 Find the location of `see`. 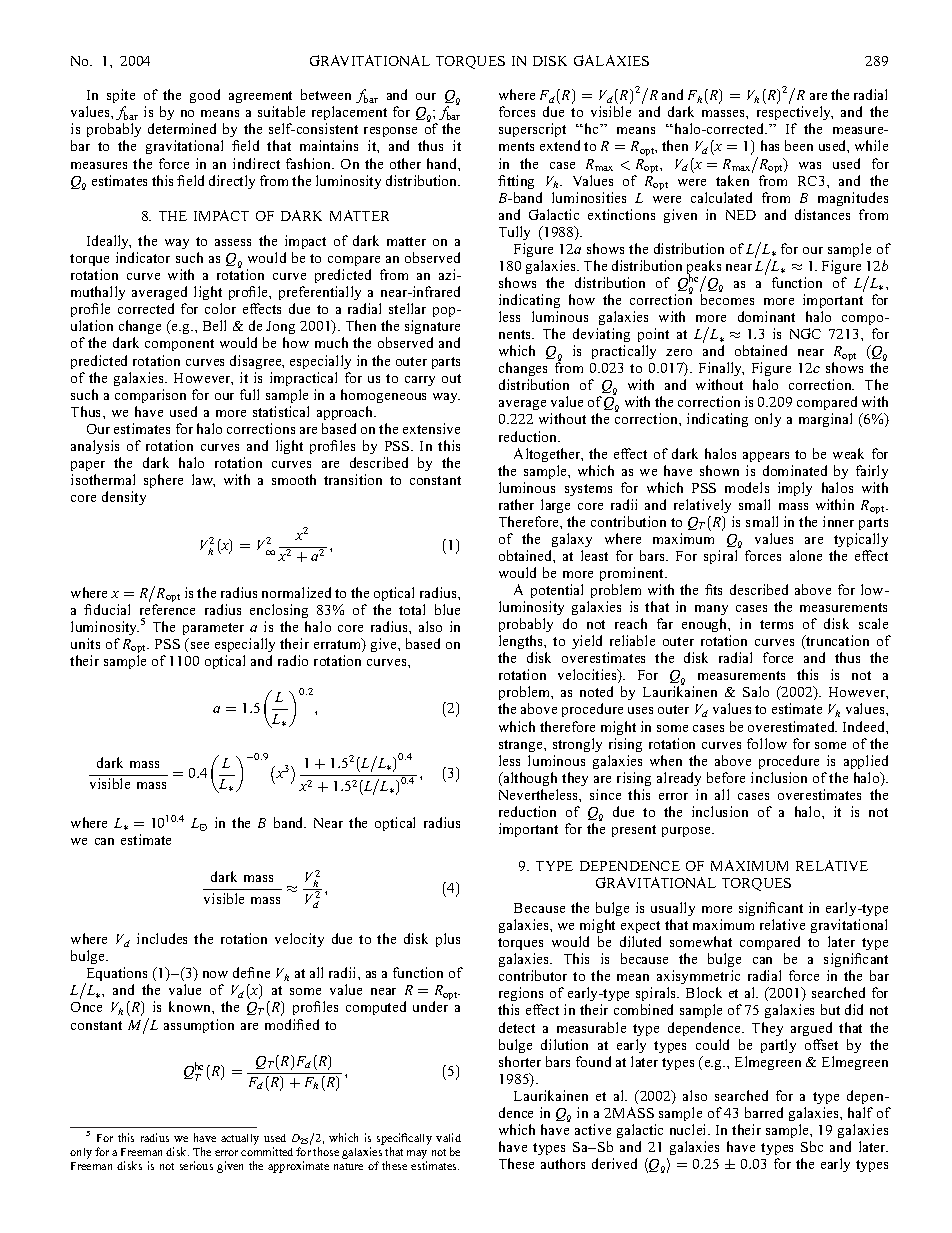

see is located at coordinates (200, 645).
